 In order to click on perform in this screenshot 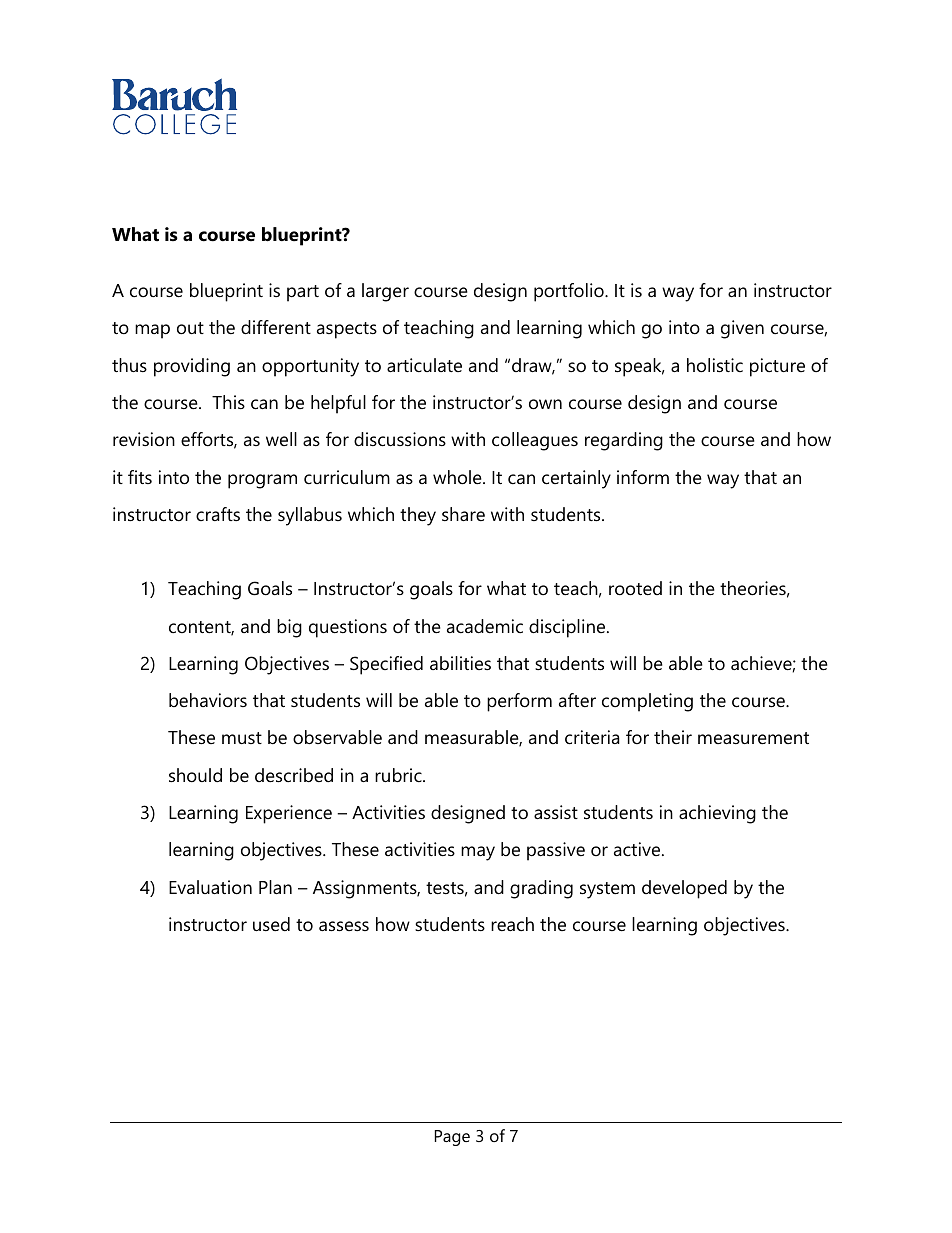, I will do `click(519, 702)`.
